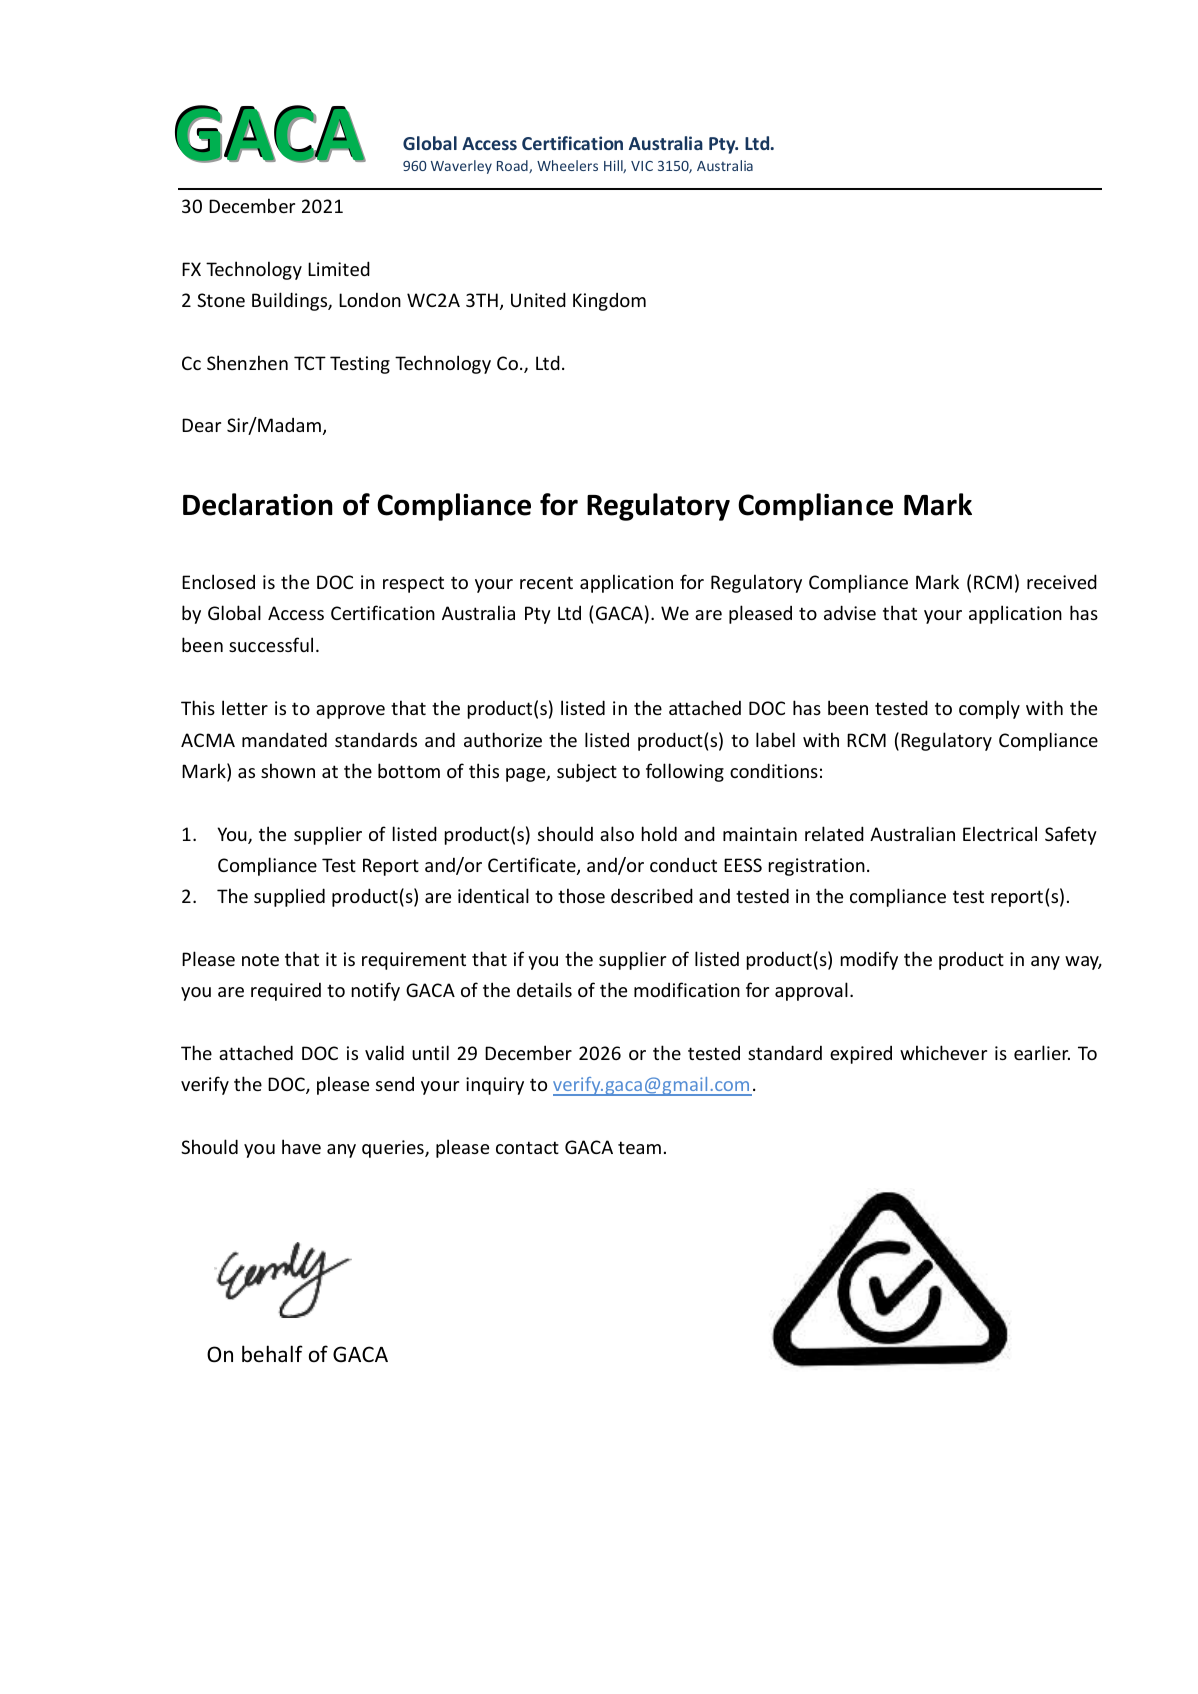  Describe the element at coordinates (989, 709) in the screenshot. I see `comply` at that location.
